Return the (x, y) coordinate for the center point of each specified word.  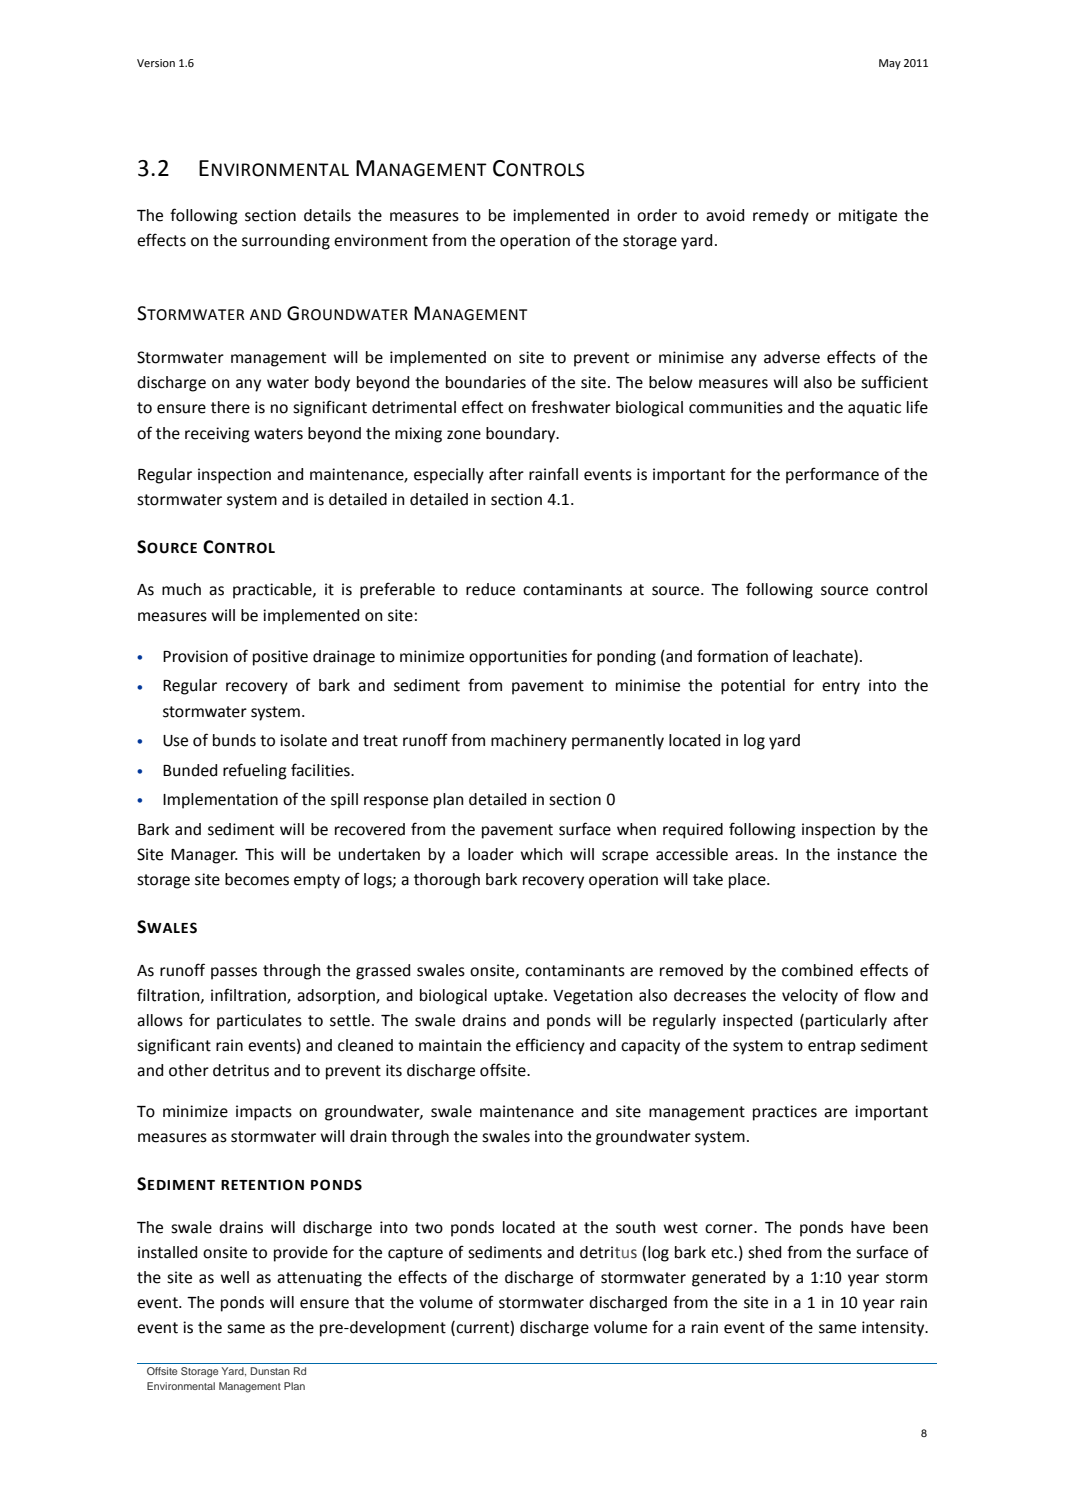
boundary (522, 435)
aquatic (874, 409)
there (230, 407)
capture (415, 1254)
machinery (529, 742)
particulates (259, 1022)
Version (156, 63)
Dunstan (270, 1371)
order (657, 215)
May (890, 64)
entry (841, 687)
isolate (303, 740)
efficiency (550, 1046)
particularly (846, 1022)
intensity (894, 1329)
